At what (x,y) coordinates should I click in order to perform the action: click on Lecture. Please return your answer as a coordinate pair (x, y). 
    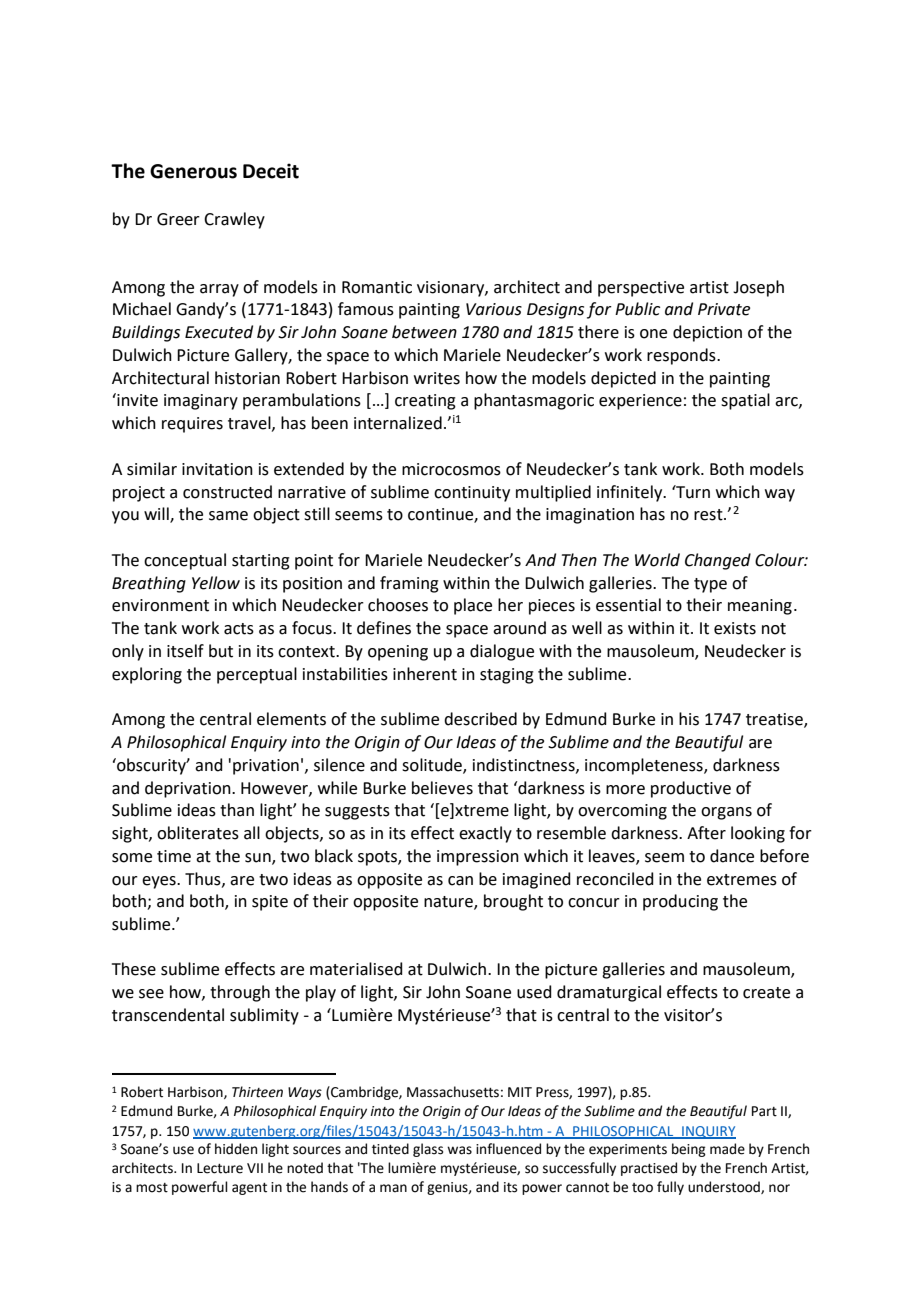
    Looking at the image, I should click on (220, 1168).
